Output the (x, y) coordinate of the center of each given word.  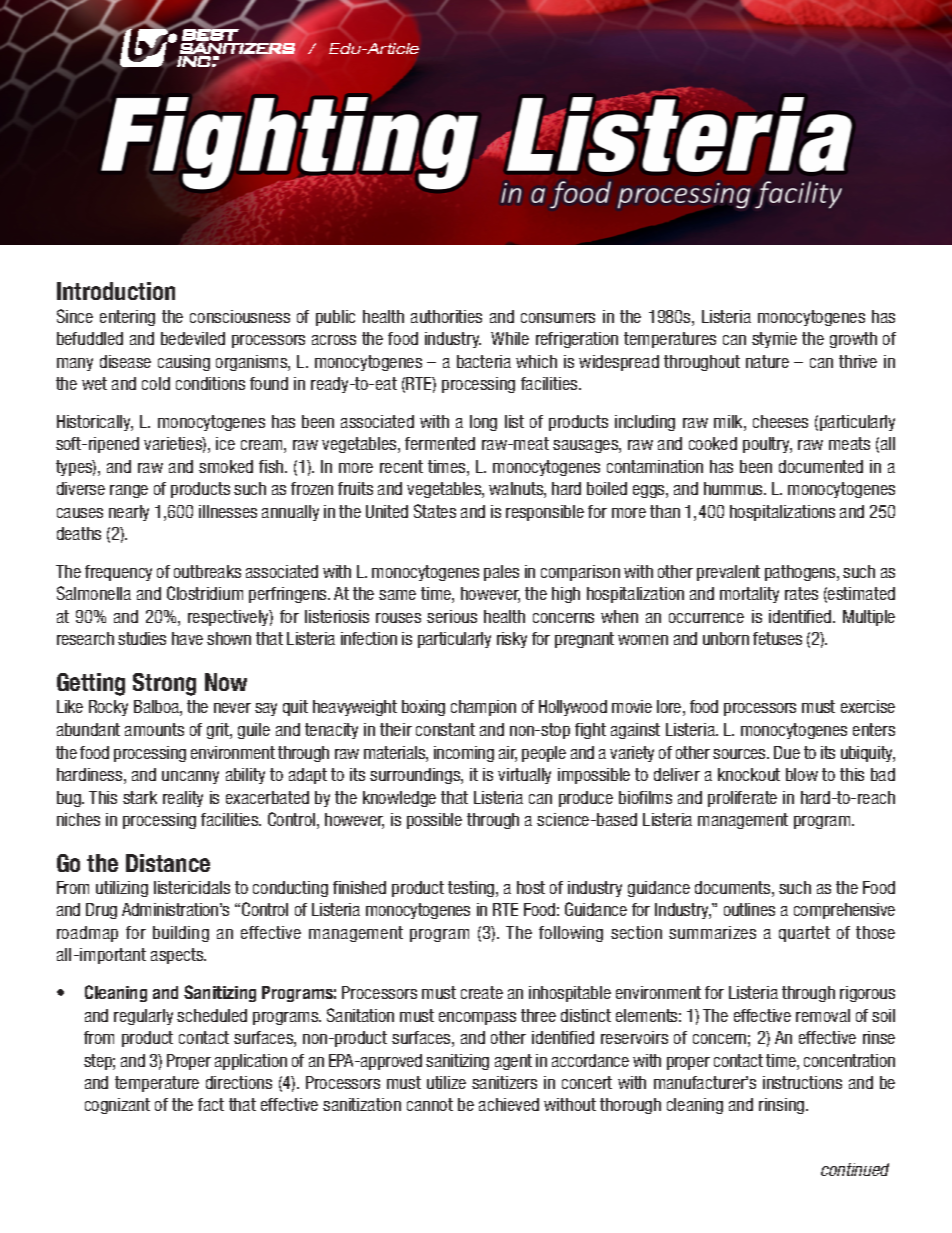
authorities (446, 316)
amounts (154, 729)
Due (787, 752)
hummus (735, 488)
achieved (509, 1104)
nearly (129, 513)
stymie (774, 340)
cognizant (117, 1106)
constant (445, 729)
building (181, 934)
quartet (804, 934)
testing (472, 889)
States (435, 511)
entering (127, 318)
